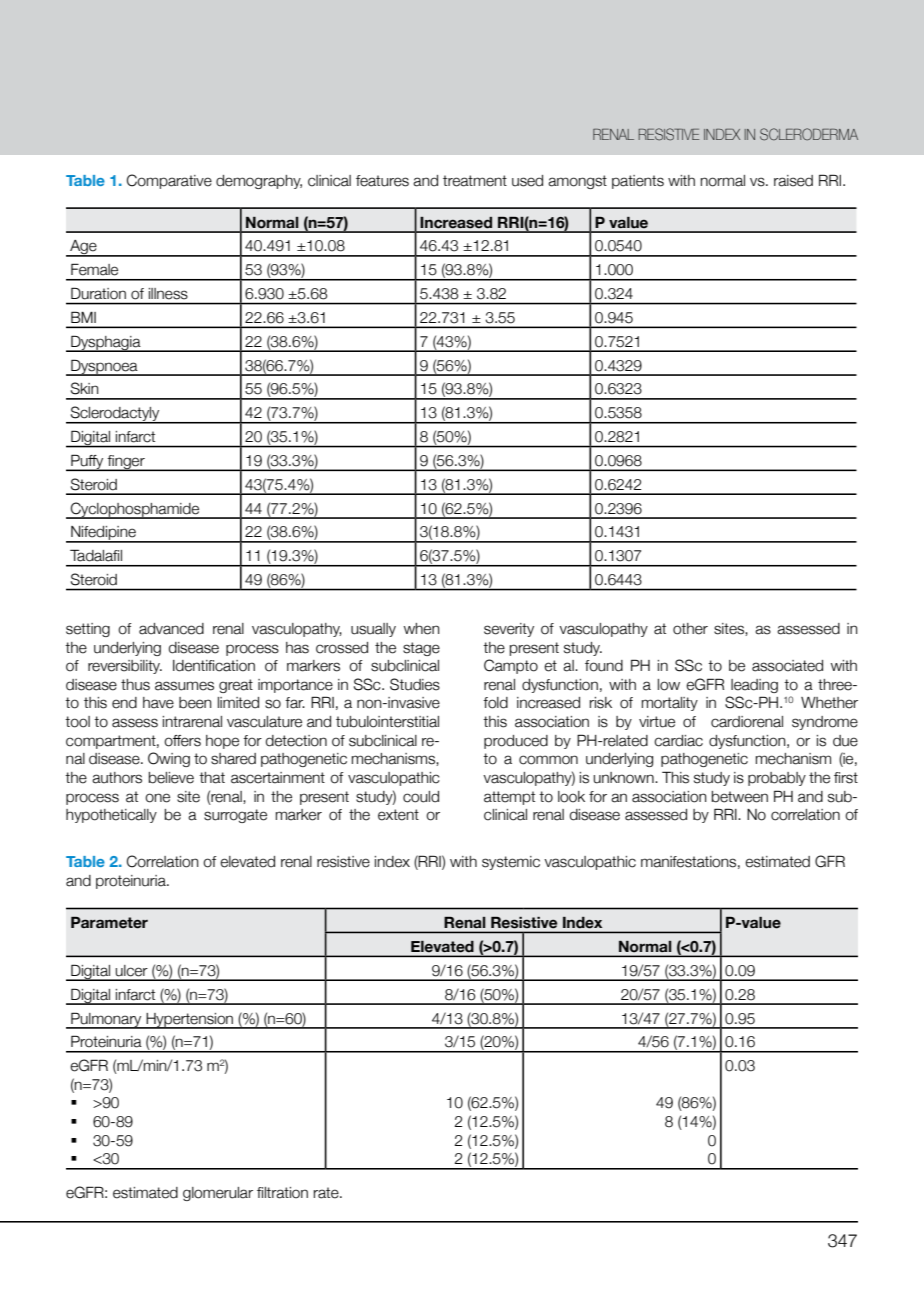 This screenshot has height=1308, width=924. Describe the element at coordinates (793, 181) in the screenshot. I see `raised` at that location.
